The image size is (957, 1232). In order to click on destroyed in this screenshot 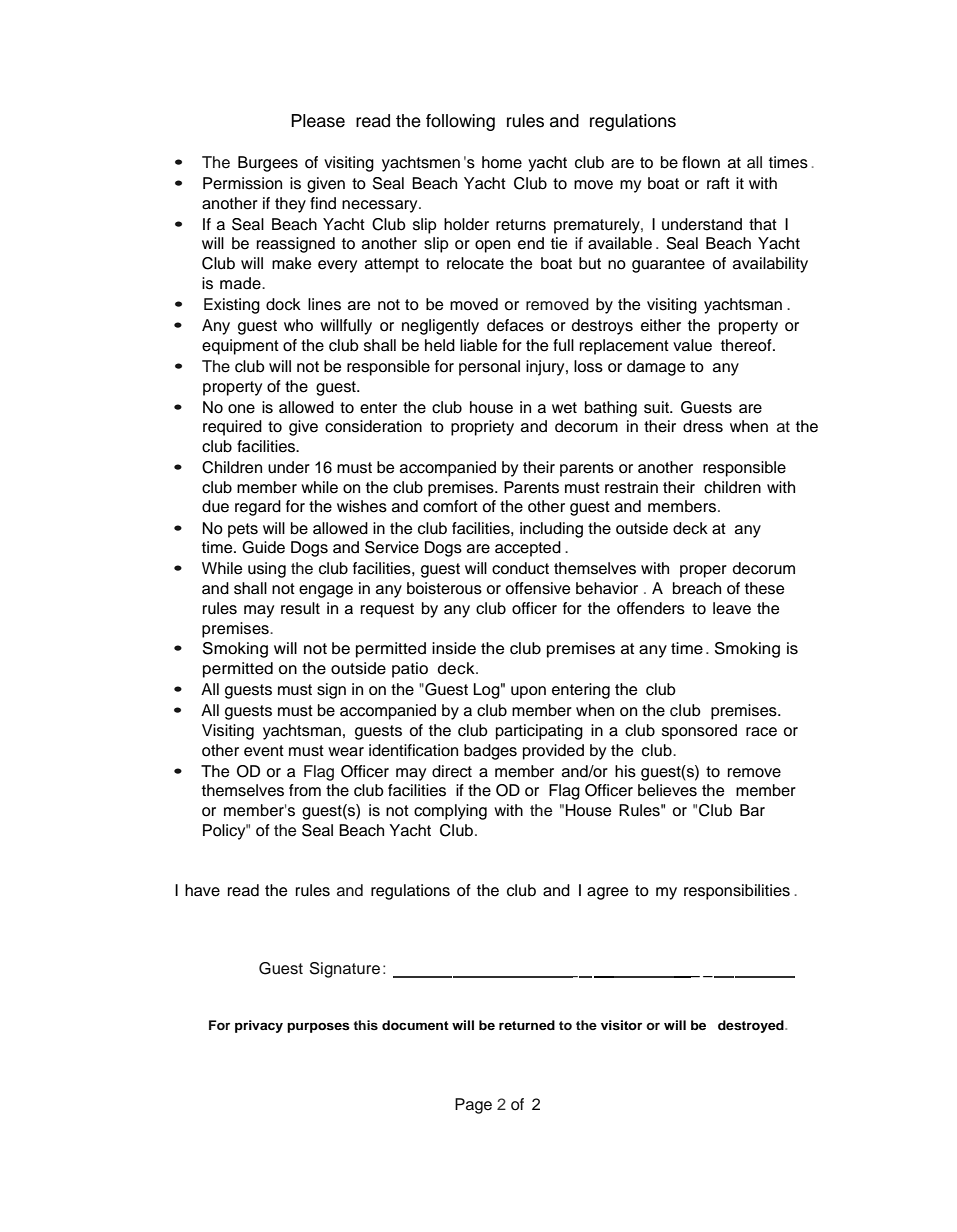, I will do `click(752, 1026)`.
